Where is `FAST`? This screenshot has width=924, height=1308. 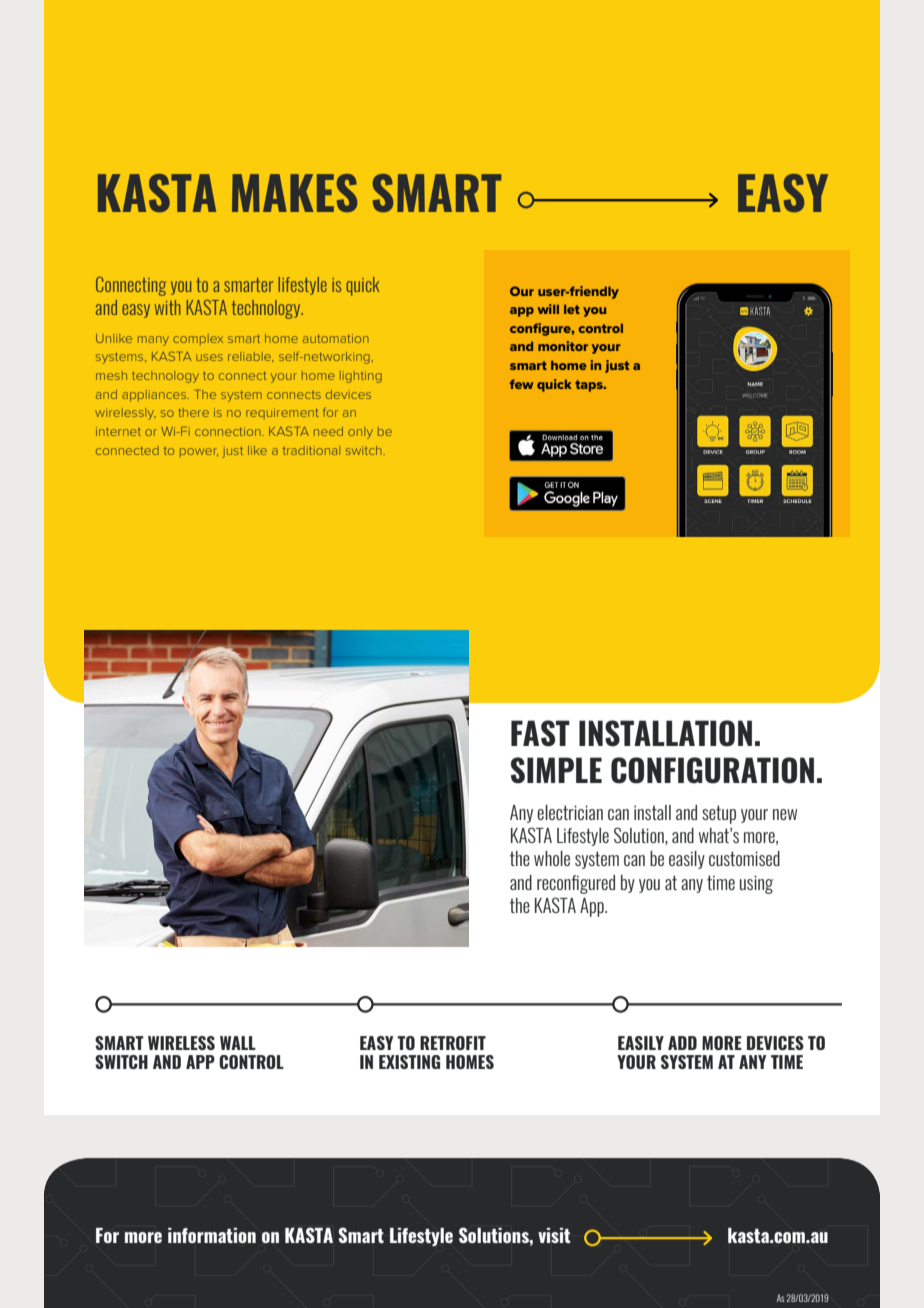
FAST is located at coordinates (540, 733).
